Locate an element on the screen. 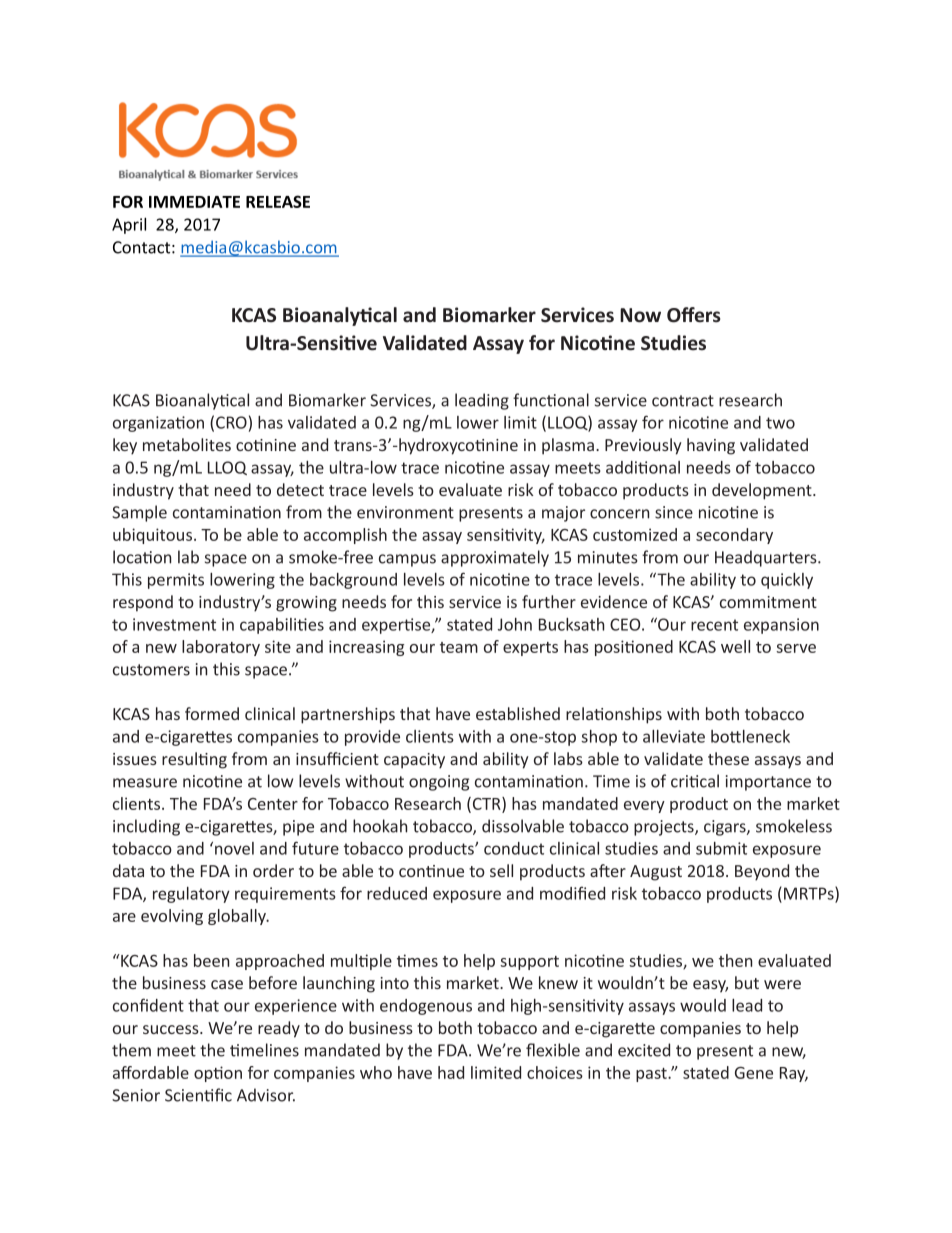 The image size is (952, 1233). Offers is located at coordinates (694, 315).
